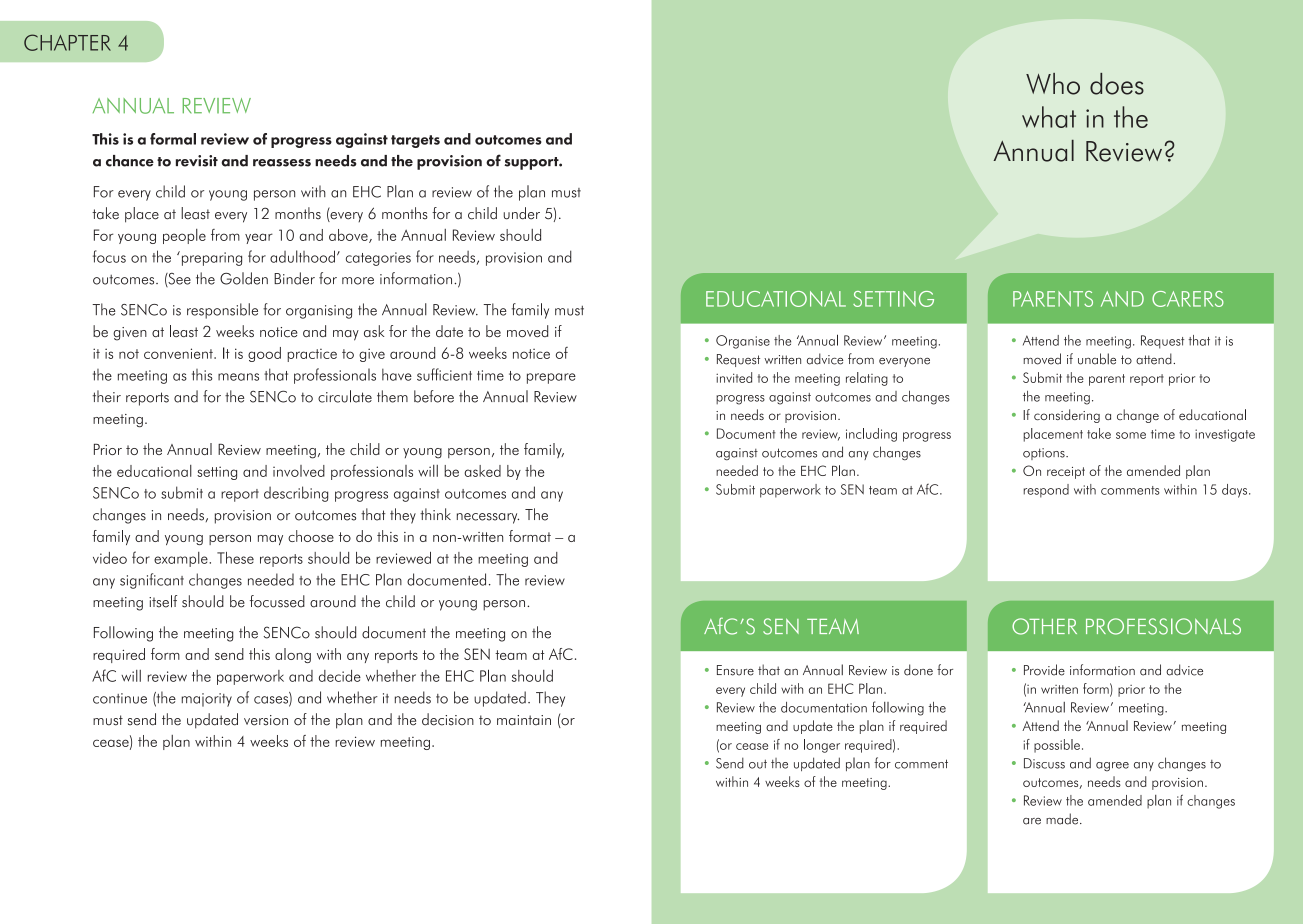 Image resolution: width=1303 pixels, height=924 pixels. Describe the element at coordinates (266, 720) in the screenshot. I see `version` at that location.
